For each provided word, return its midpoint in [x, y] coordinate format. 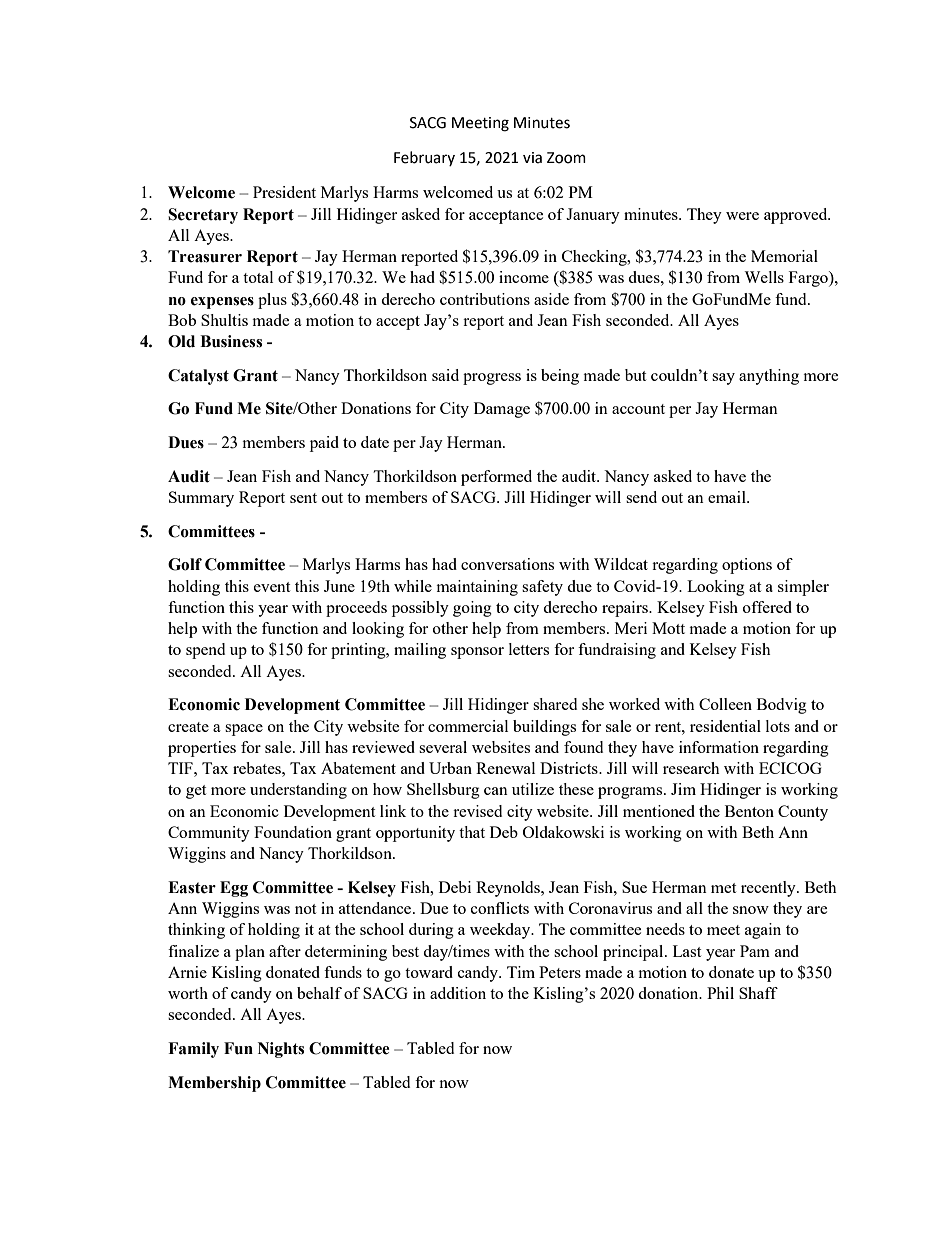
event [272, 587]
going [472, 609]
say [723, 379]
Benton [749, 811]
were [742, 216]
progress [492, 379]
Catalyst [198, 377]
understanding [298, 791]
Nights [281, 1050]
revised [477, 811]
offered [767, 607]
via [532, 158]
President [284, 192]
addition [458, 993]
